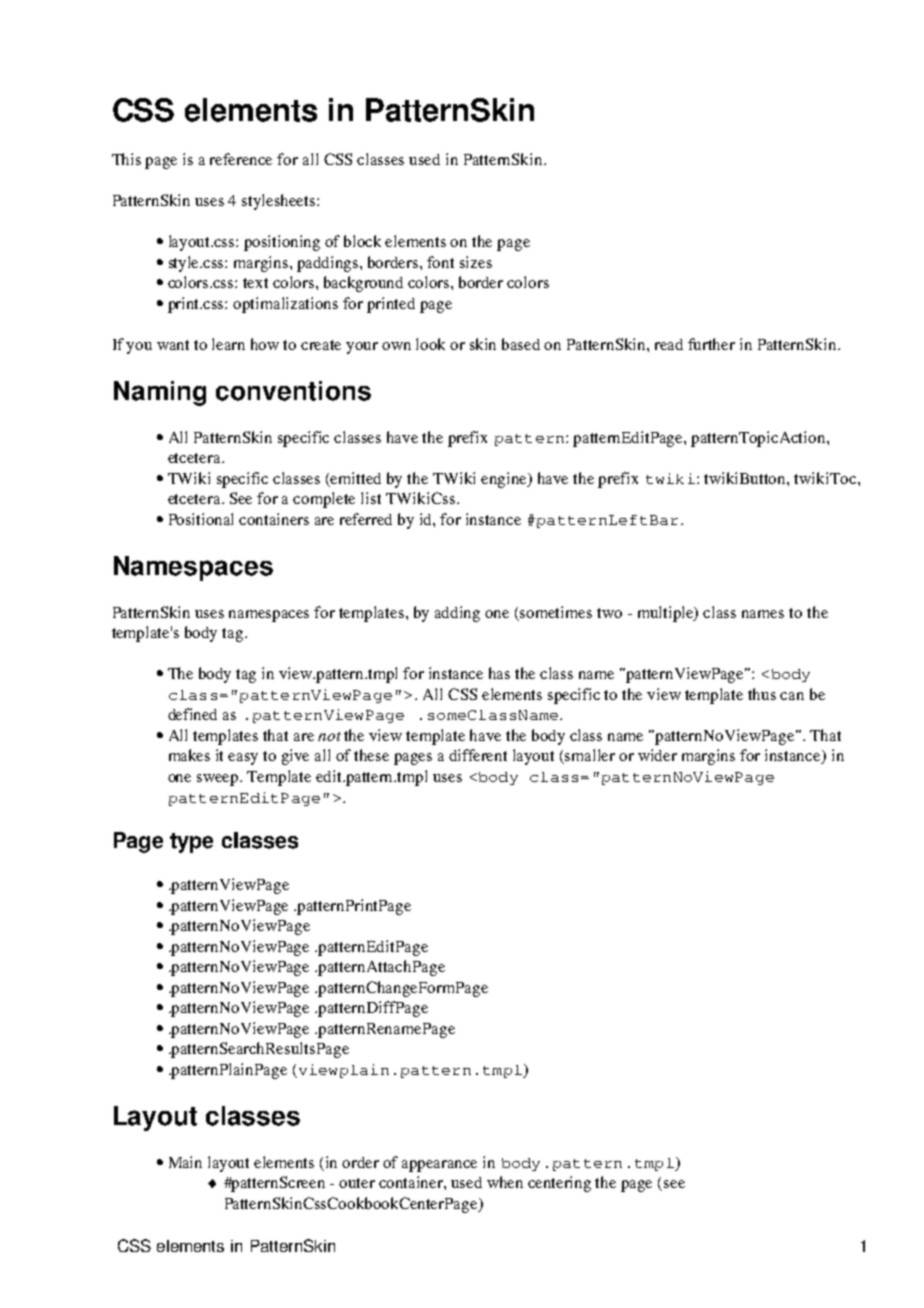 The width and height of the page is (924, 1308). What do you see at coordinates (559, 1184) in the page?
I see `centering` at bounding box center [559, 1184].
